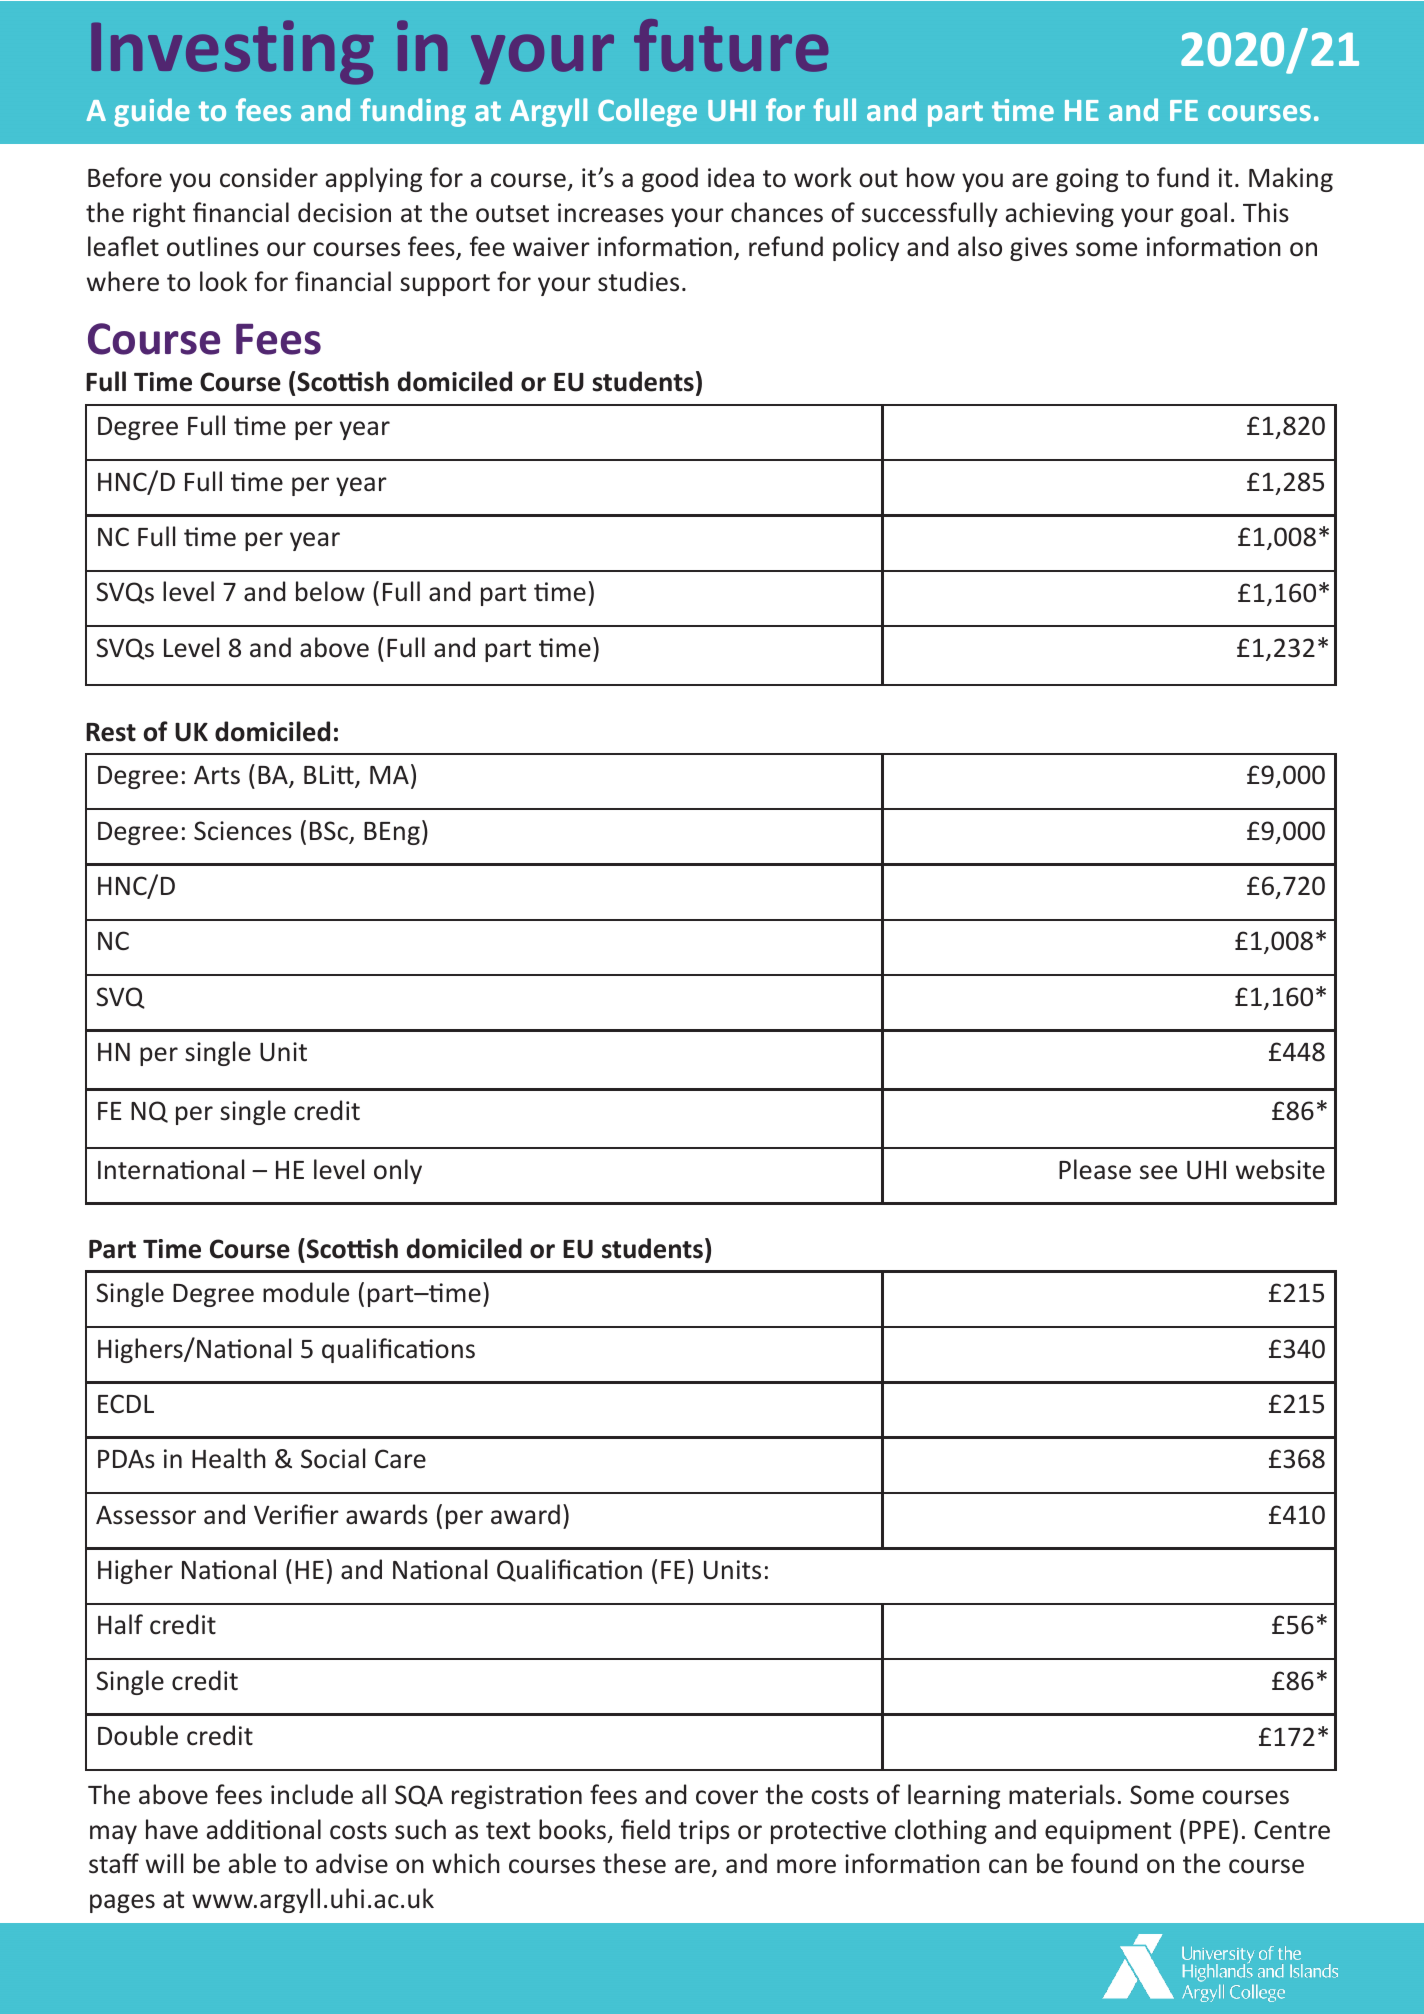  I want to click on going, so click(1087, 180).
